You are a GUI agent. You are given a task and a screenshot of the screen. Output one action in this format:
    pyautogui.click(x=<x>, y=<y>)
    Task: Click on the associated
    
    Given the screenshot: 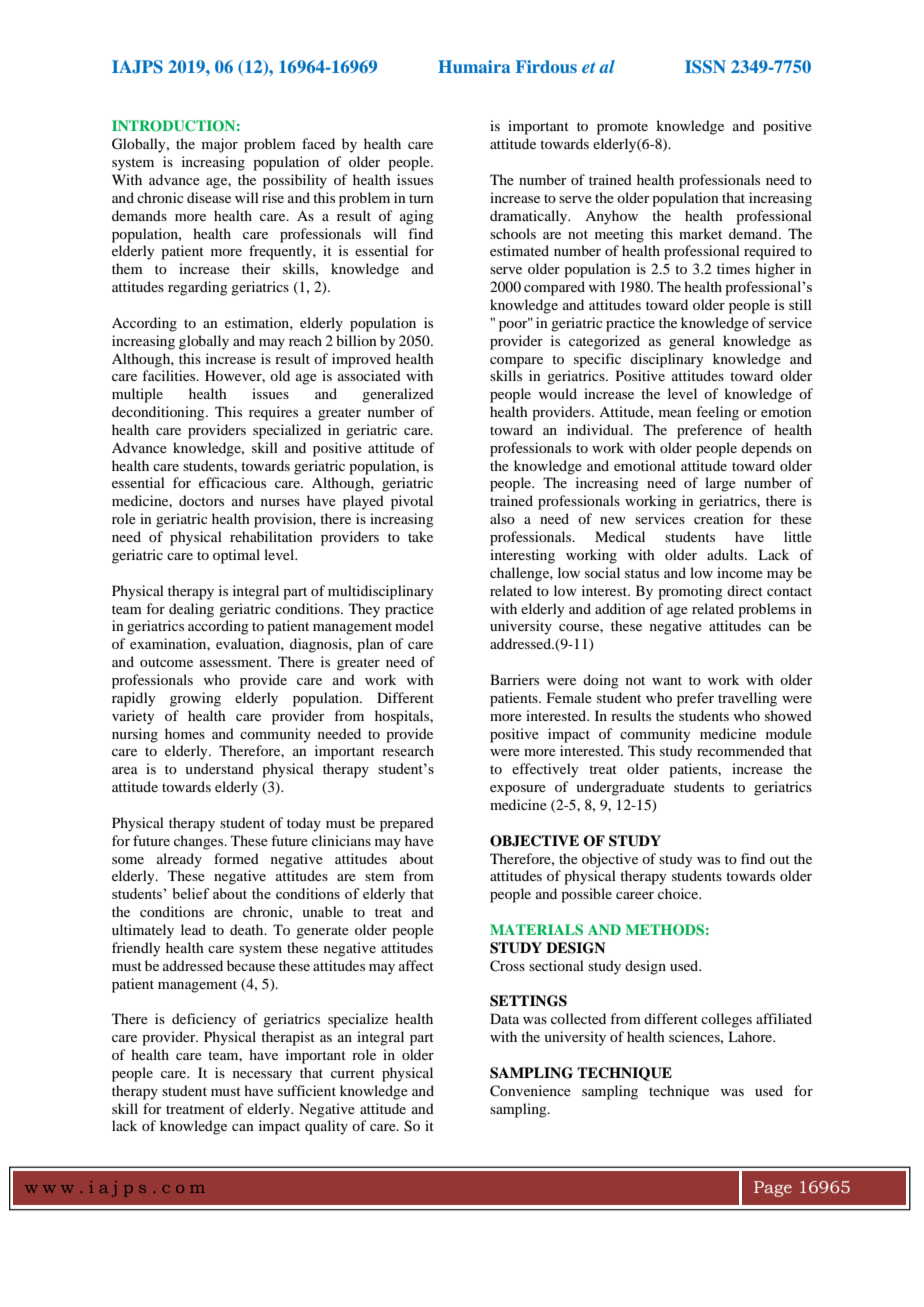 What is the action you would take?
    pyautogui.click(x=369, y=375)
